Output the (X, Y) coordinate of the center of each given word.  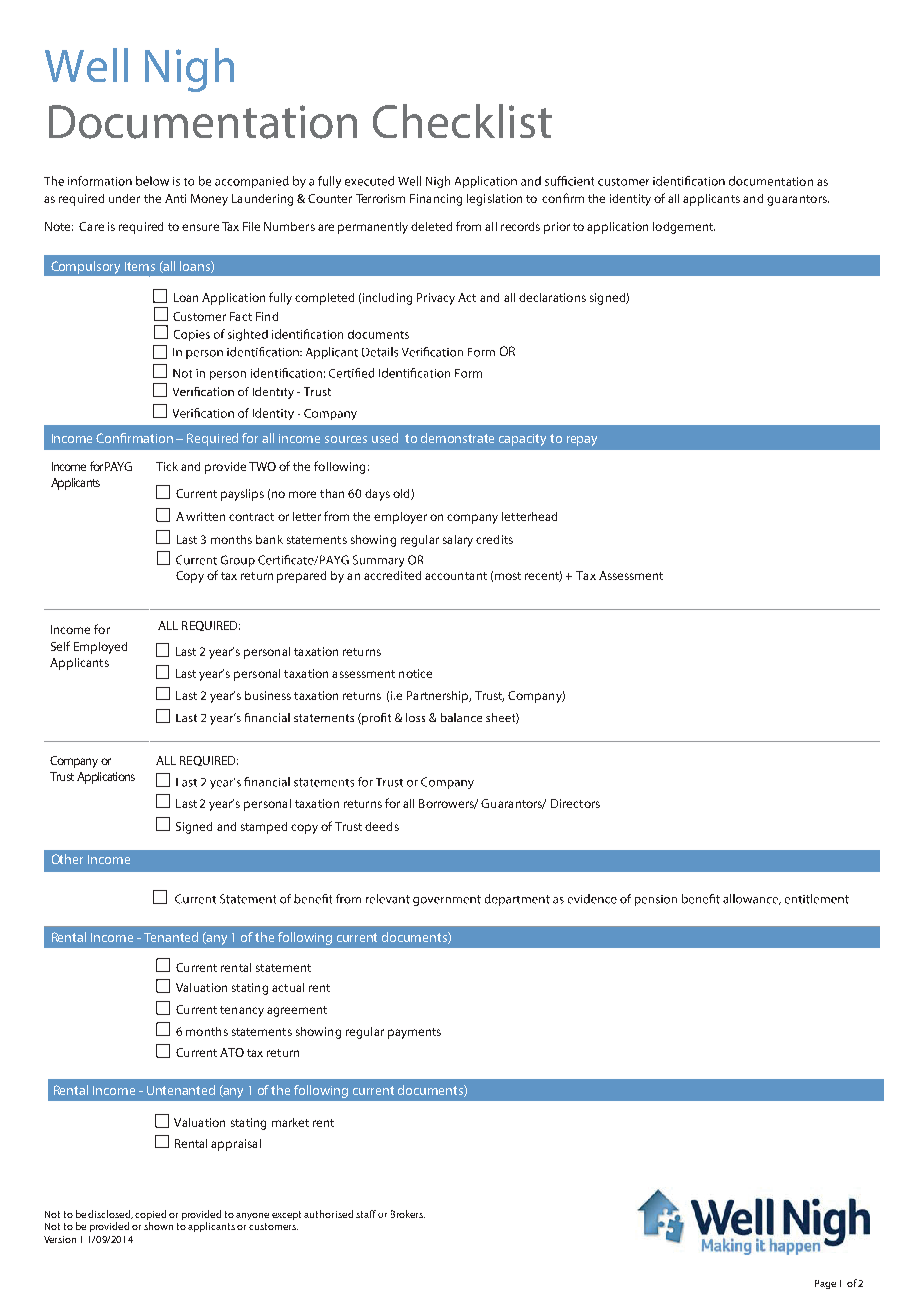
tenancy (242, 1011)
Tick (167, 466)
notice (415, 673)
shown (158, 1226)
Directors (575, 803)
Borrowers (448, 804)
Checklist (462, 121)
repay (582, 441)
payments (414, 1033)
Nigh (189, 70)
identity (630, 200)
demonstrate (457, 438)
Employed (100, 648)
